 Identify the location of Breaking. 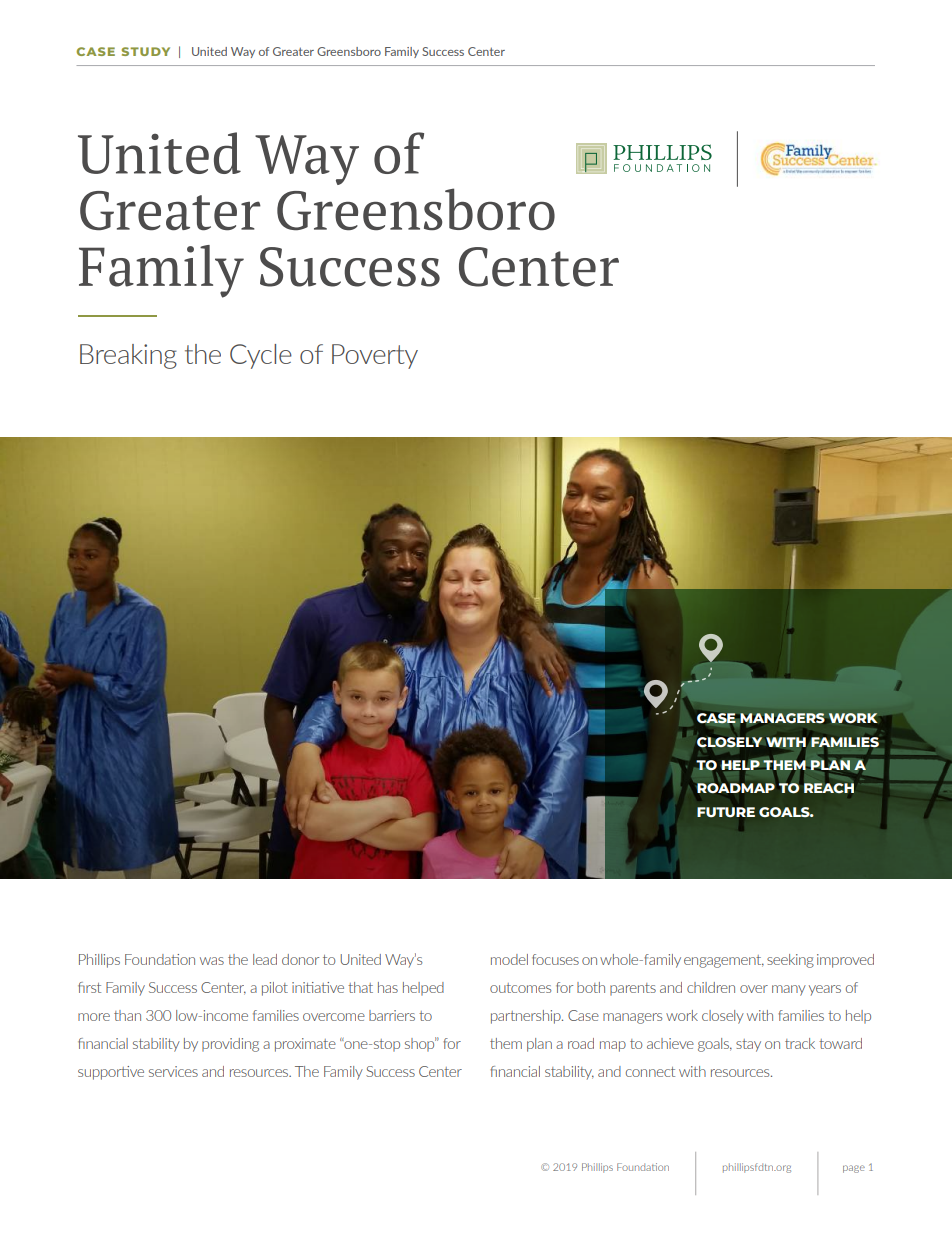
(128, 356).
